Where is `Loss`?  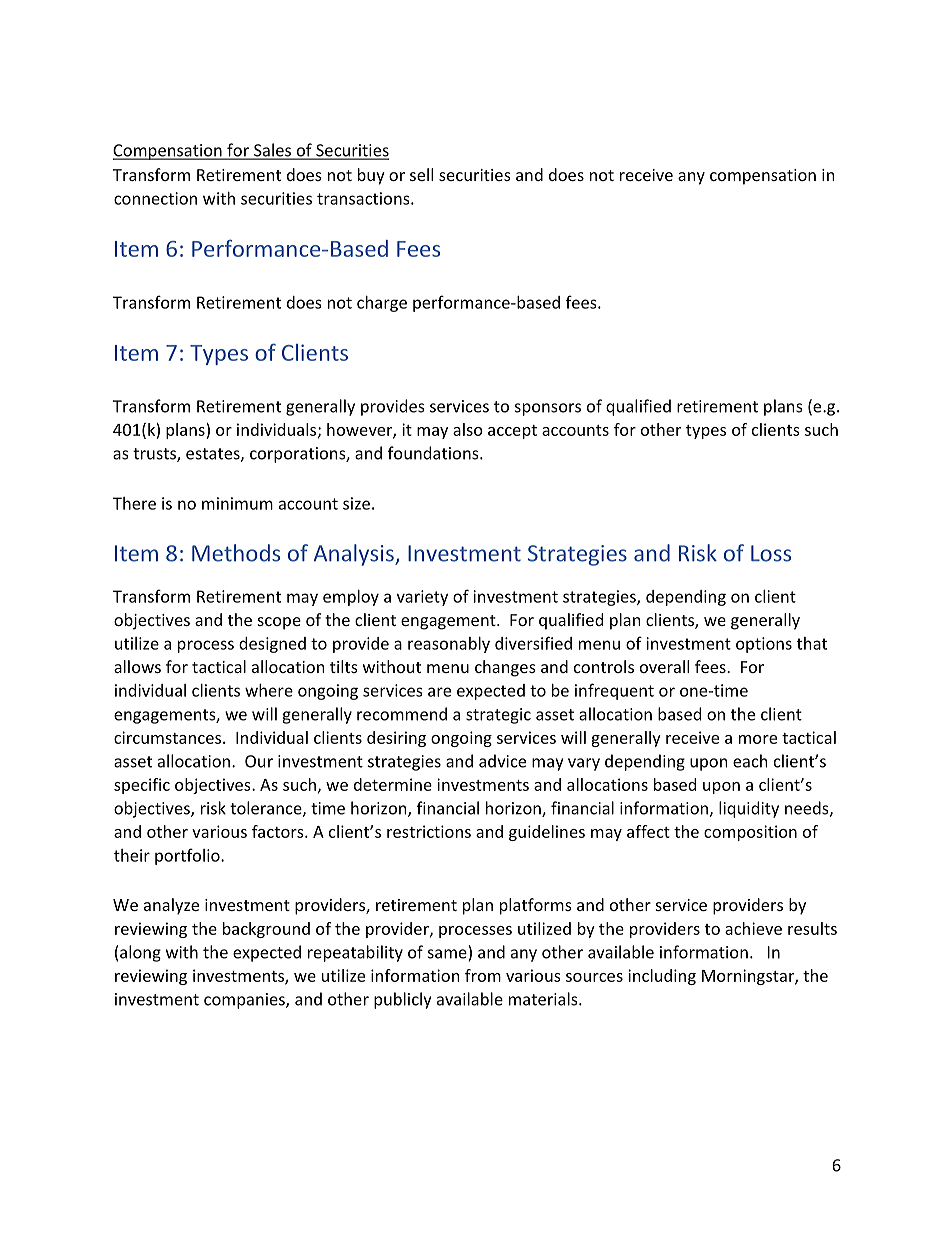 Loss is located at coordinates (771, 553).
